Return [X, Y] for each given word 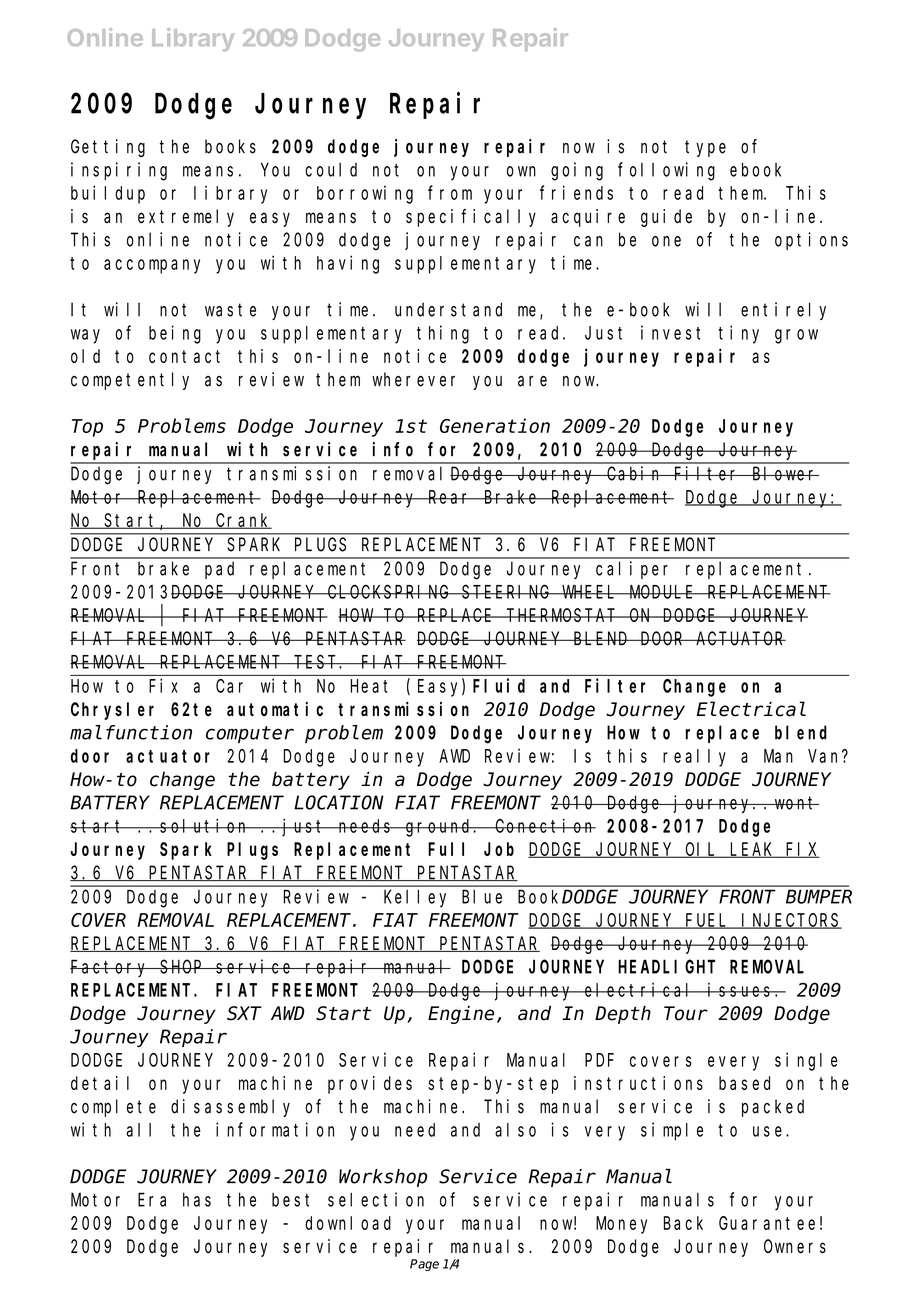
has [197, 1200]
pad [219, 570]
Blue [482, 896]
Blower [784, 473]
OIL [701, 850]
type [705, 148]
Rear [450, 497]
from [450, 192]
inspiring [119, 171]
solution [205, 825]
